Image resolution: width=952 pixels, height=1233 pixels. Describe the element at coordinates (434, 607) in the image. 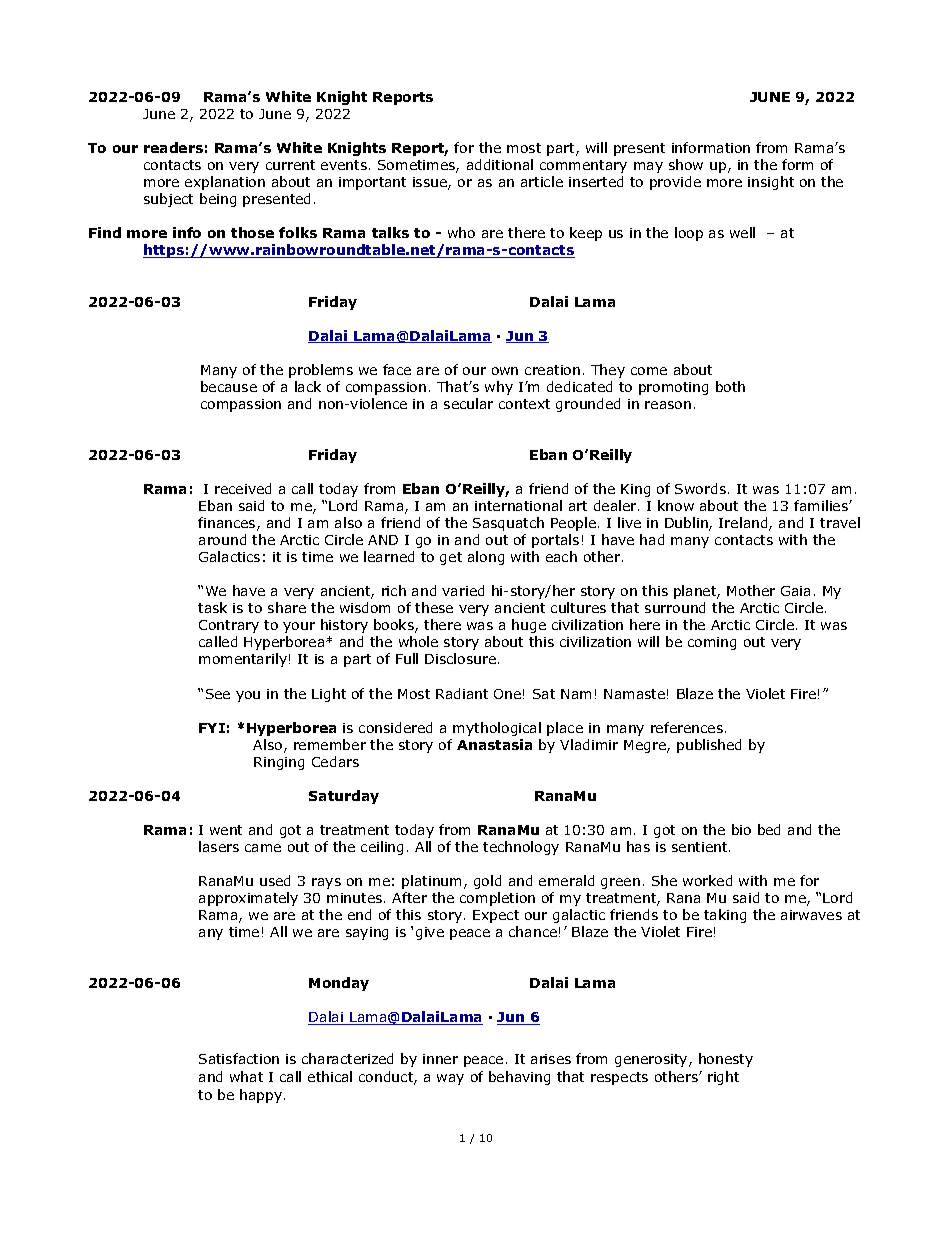

I see `these` at that location.
